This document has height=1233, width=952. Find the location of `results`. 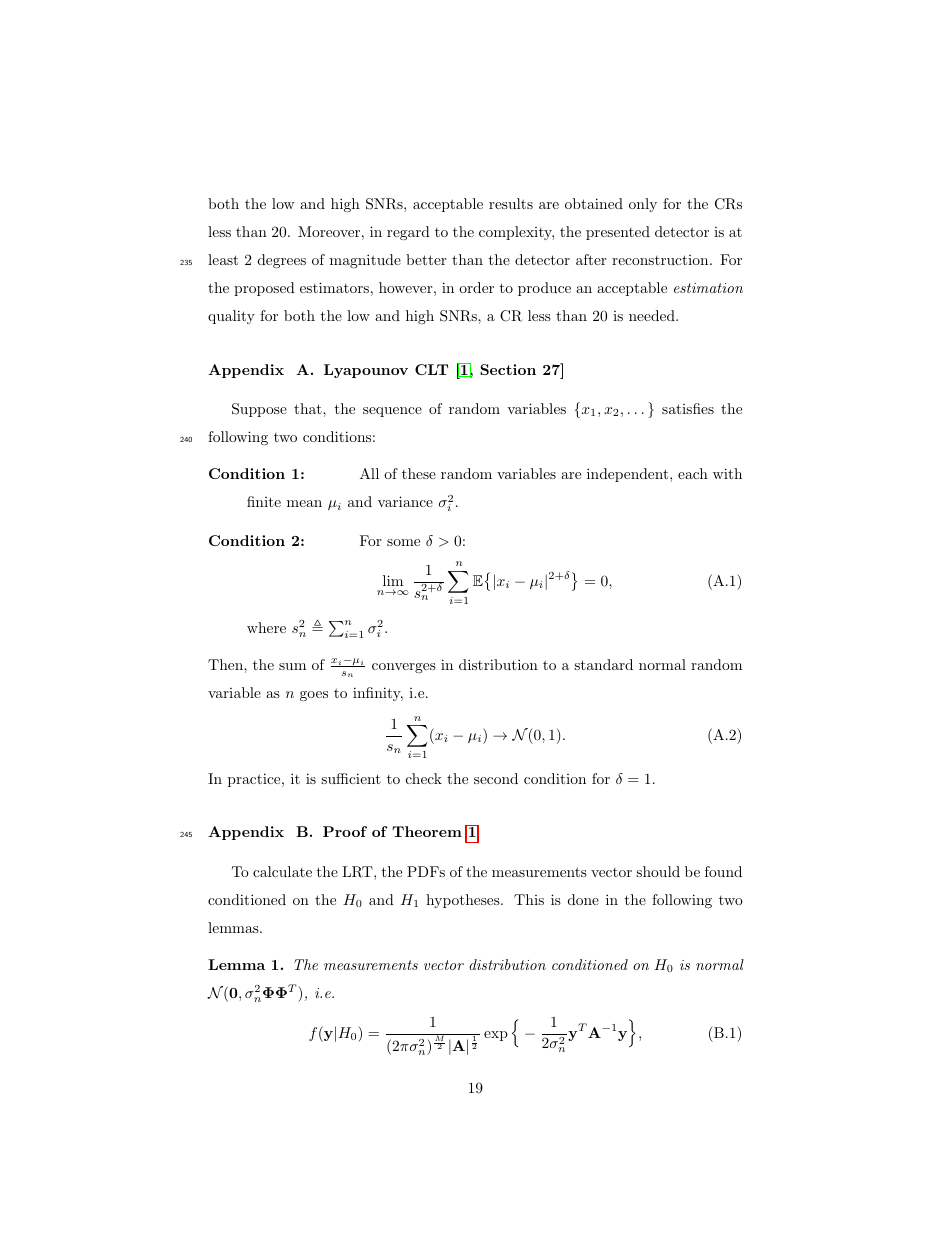

results is located at coordinates (511, 203).
